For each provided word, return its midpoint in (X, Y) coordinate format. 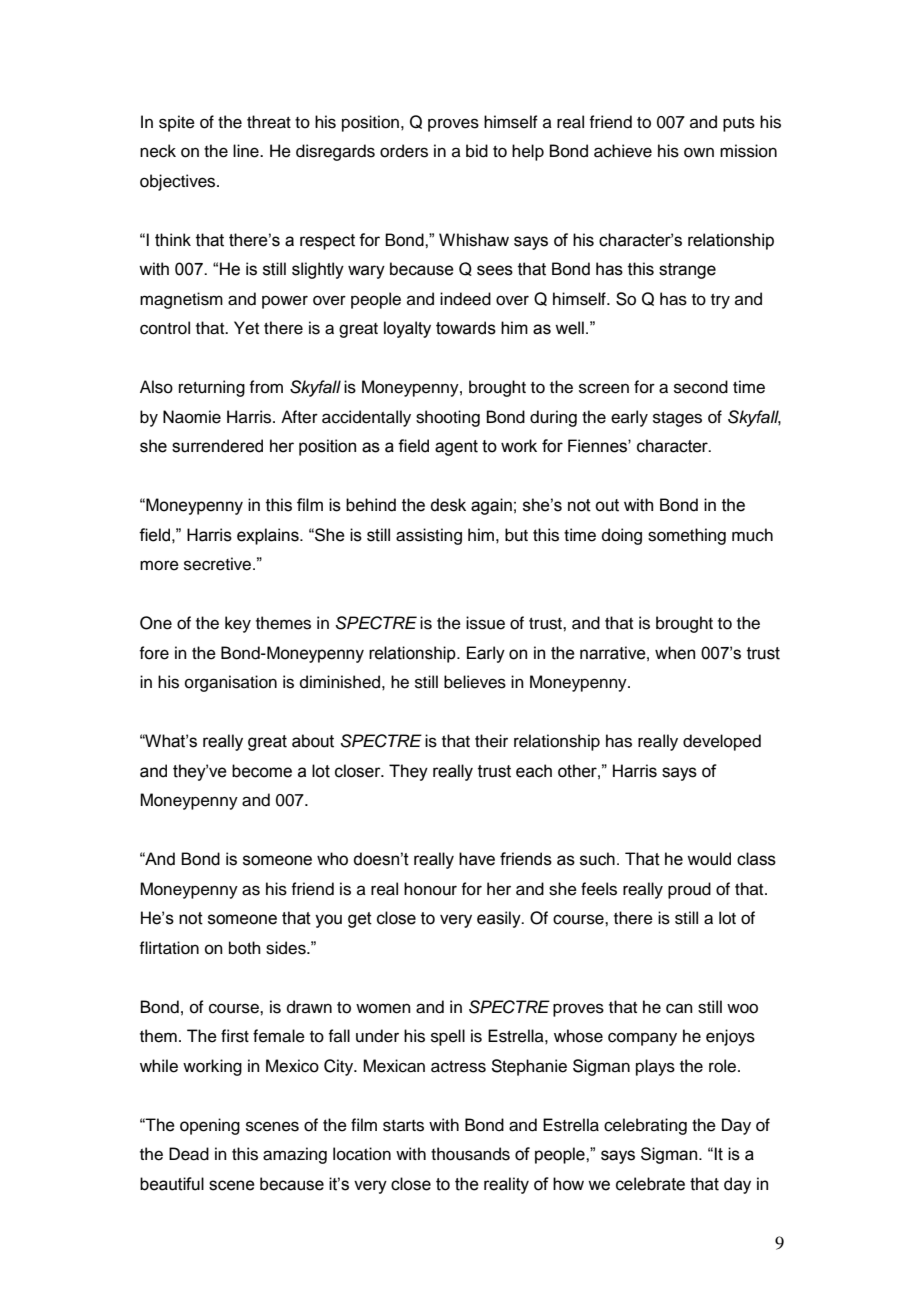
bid (477, 151)
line (247, 151)
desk (448, 505)
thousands (470, 1154)
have (477, 859)
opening (210, 1126)
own (699, 152)
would (709, 859)
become (262, 771)
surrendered (217, 446)
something (687, 536)
